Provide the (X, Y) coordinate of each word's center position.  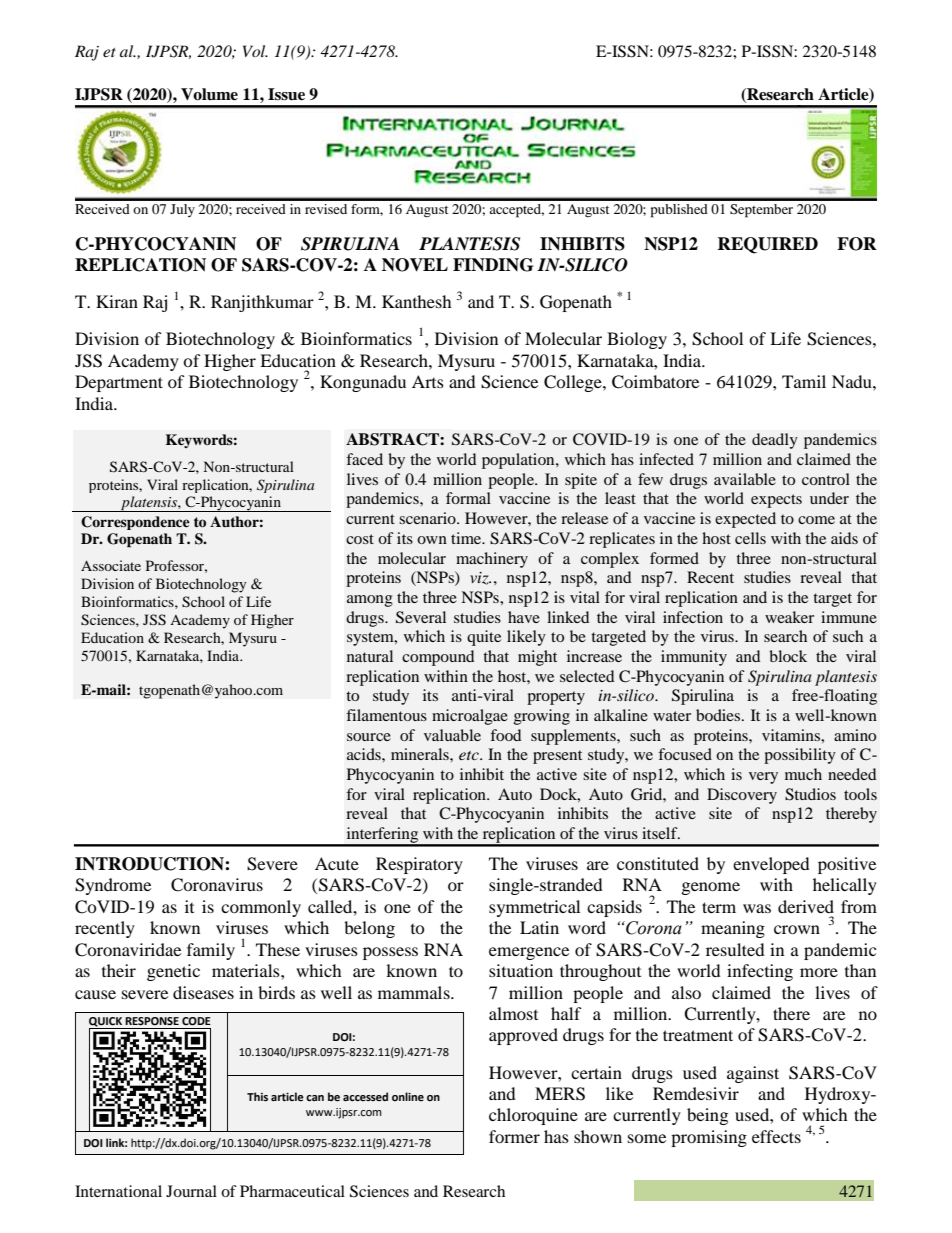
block (788, 656)
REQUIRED (767, 245)
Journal (191, 1191)
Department (119, 383)
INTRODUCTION (150, 864)
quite (484, 638)
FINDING (493, 265)
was (757, 908)
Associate (111, 565)
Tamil (804, 381)
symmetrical (534, 908)
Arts (428, 381)
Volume (209, 94)
